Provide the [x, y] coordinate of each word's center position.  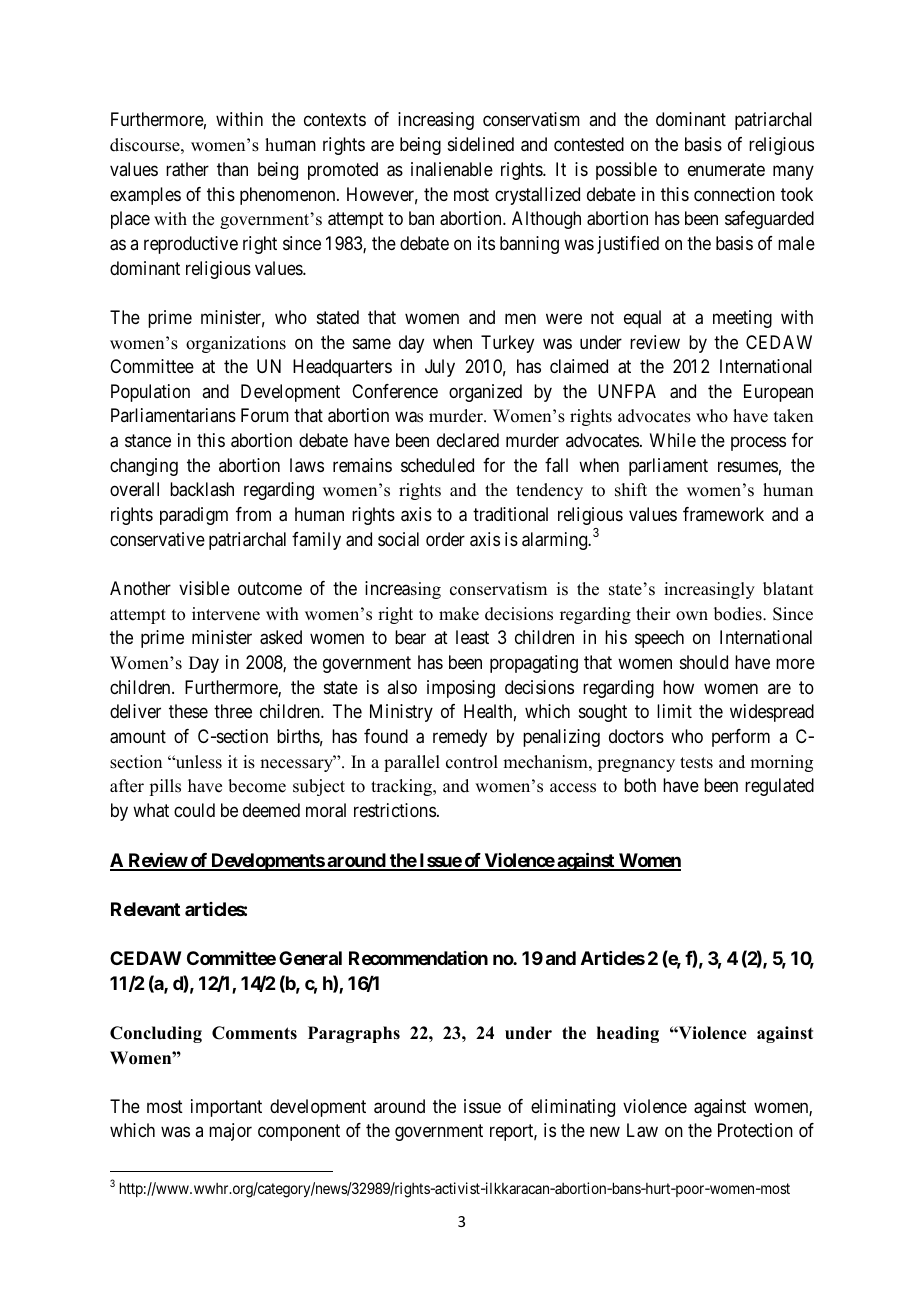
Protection [755, 1130]
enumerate [726, 170]
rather [187, 169]
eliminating [573, 1108]
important [226, 1108]
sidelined [481, 144]
